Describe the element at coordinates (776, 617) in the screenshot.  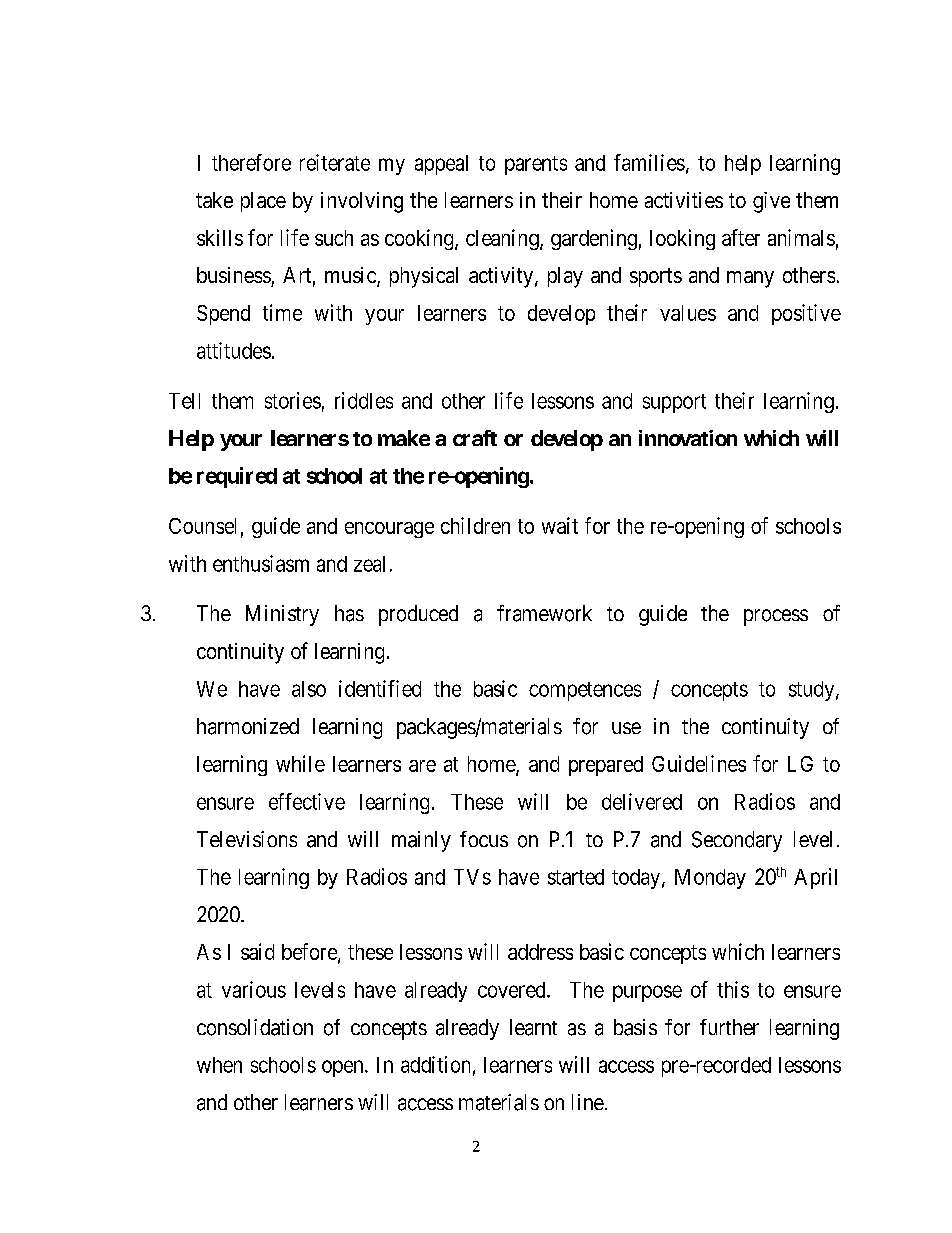
I see `process` at that location.
